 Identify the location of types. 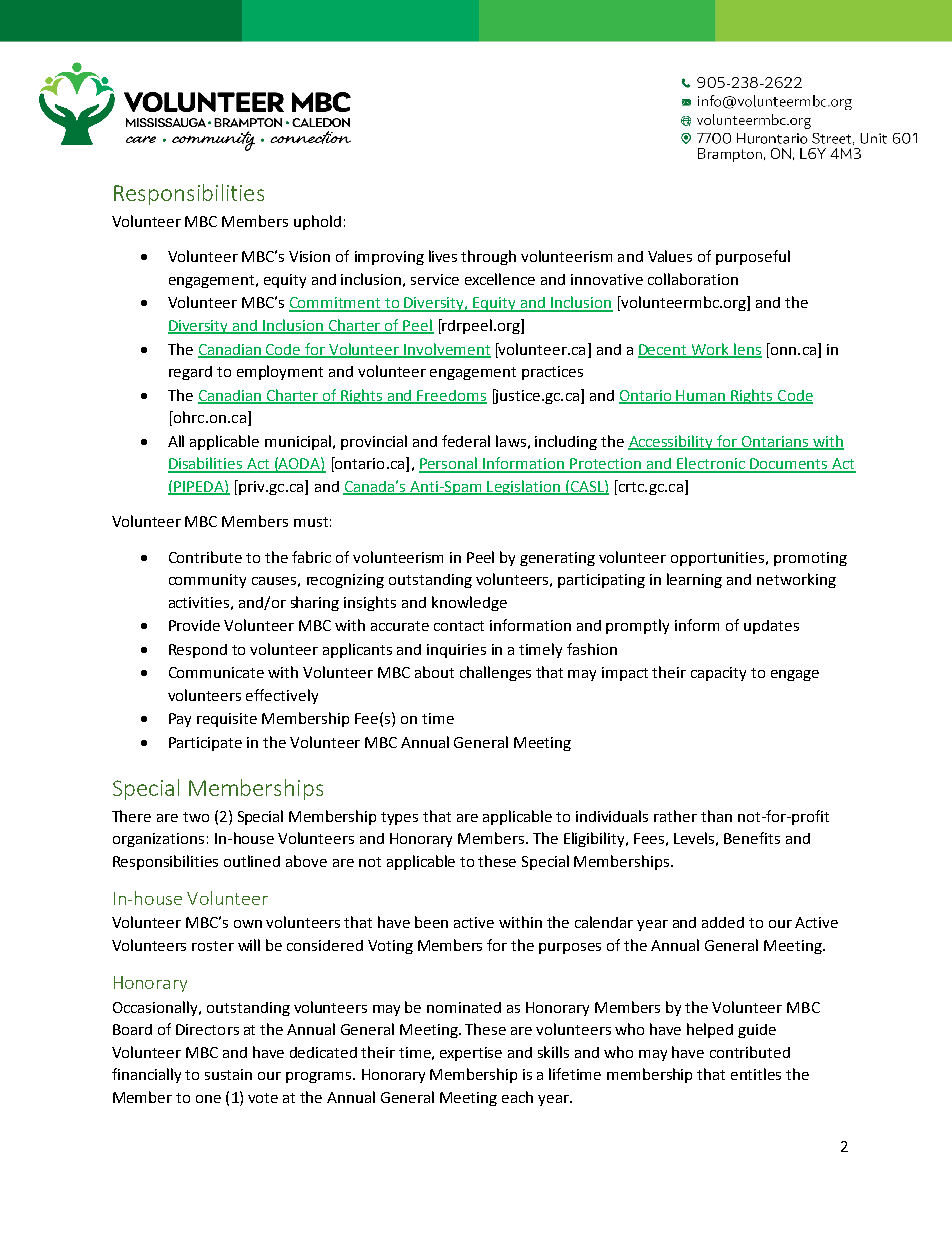
(399, 818).
